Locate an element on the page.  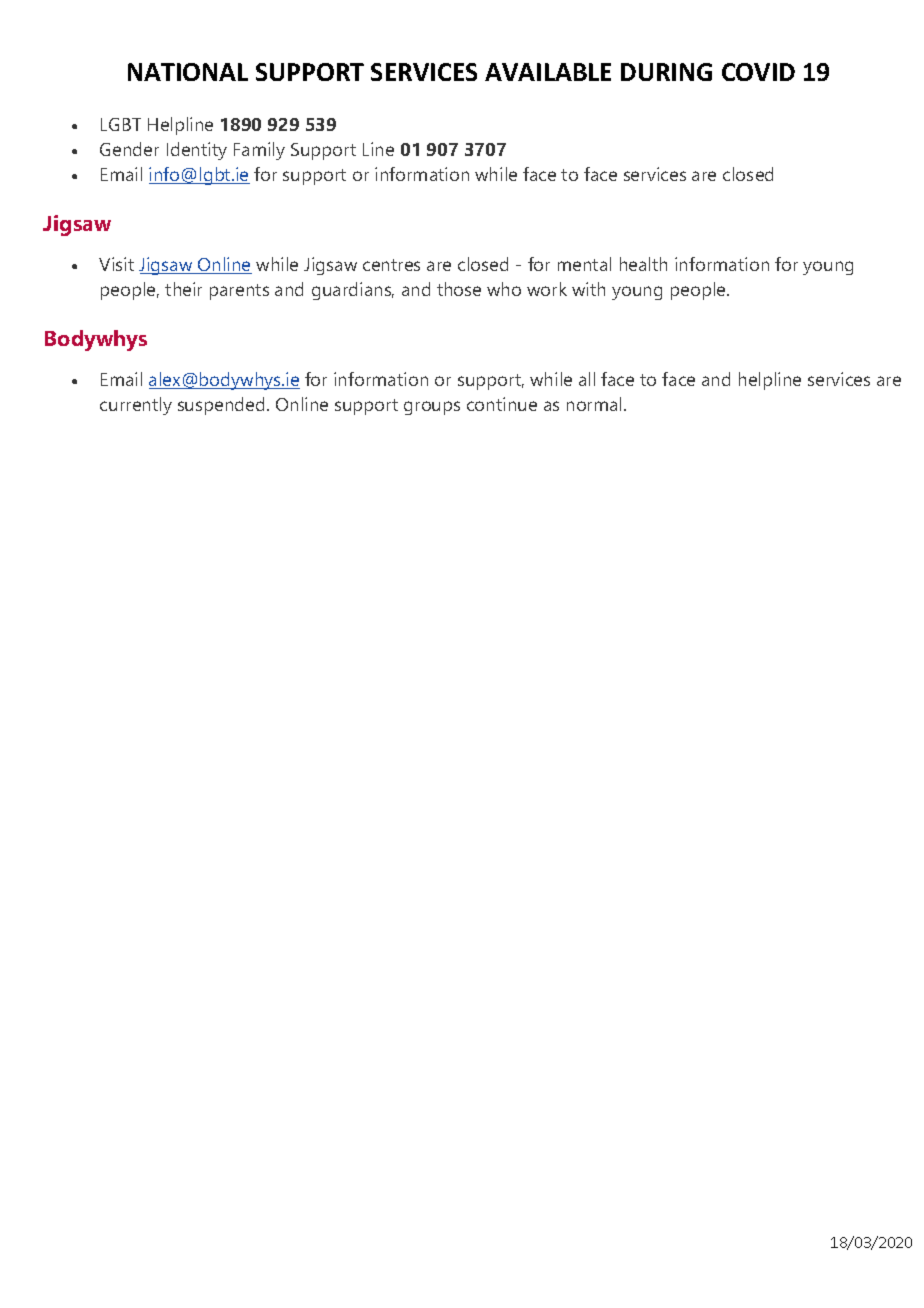
those is located at coordinates (459, 289).
